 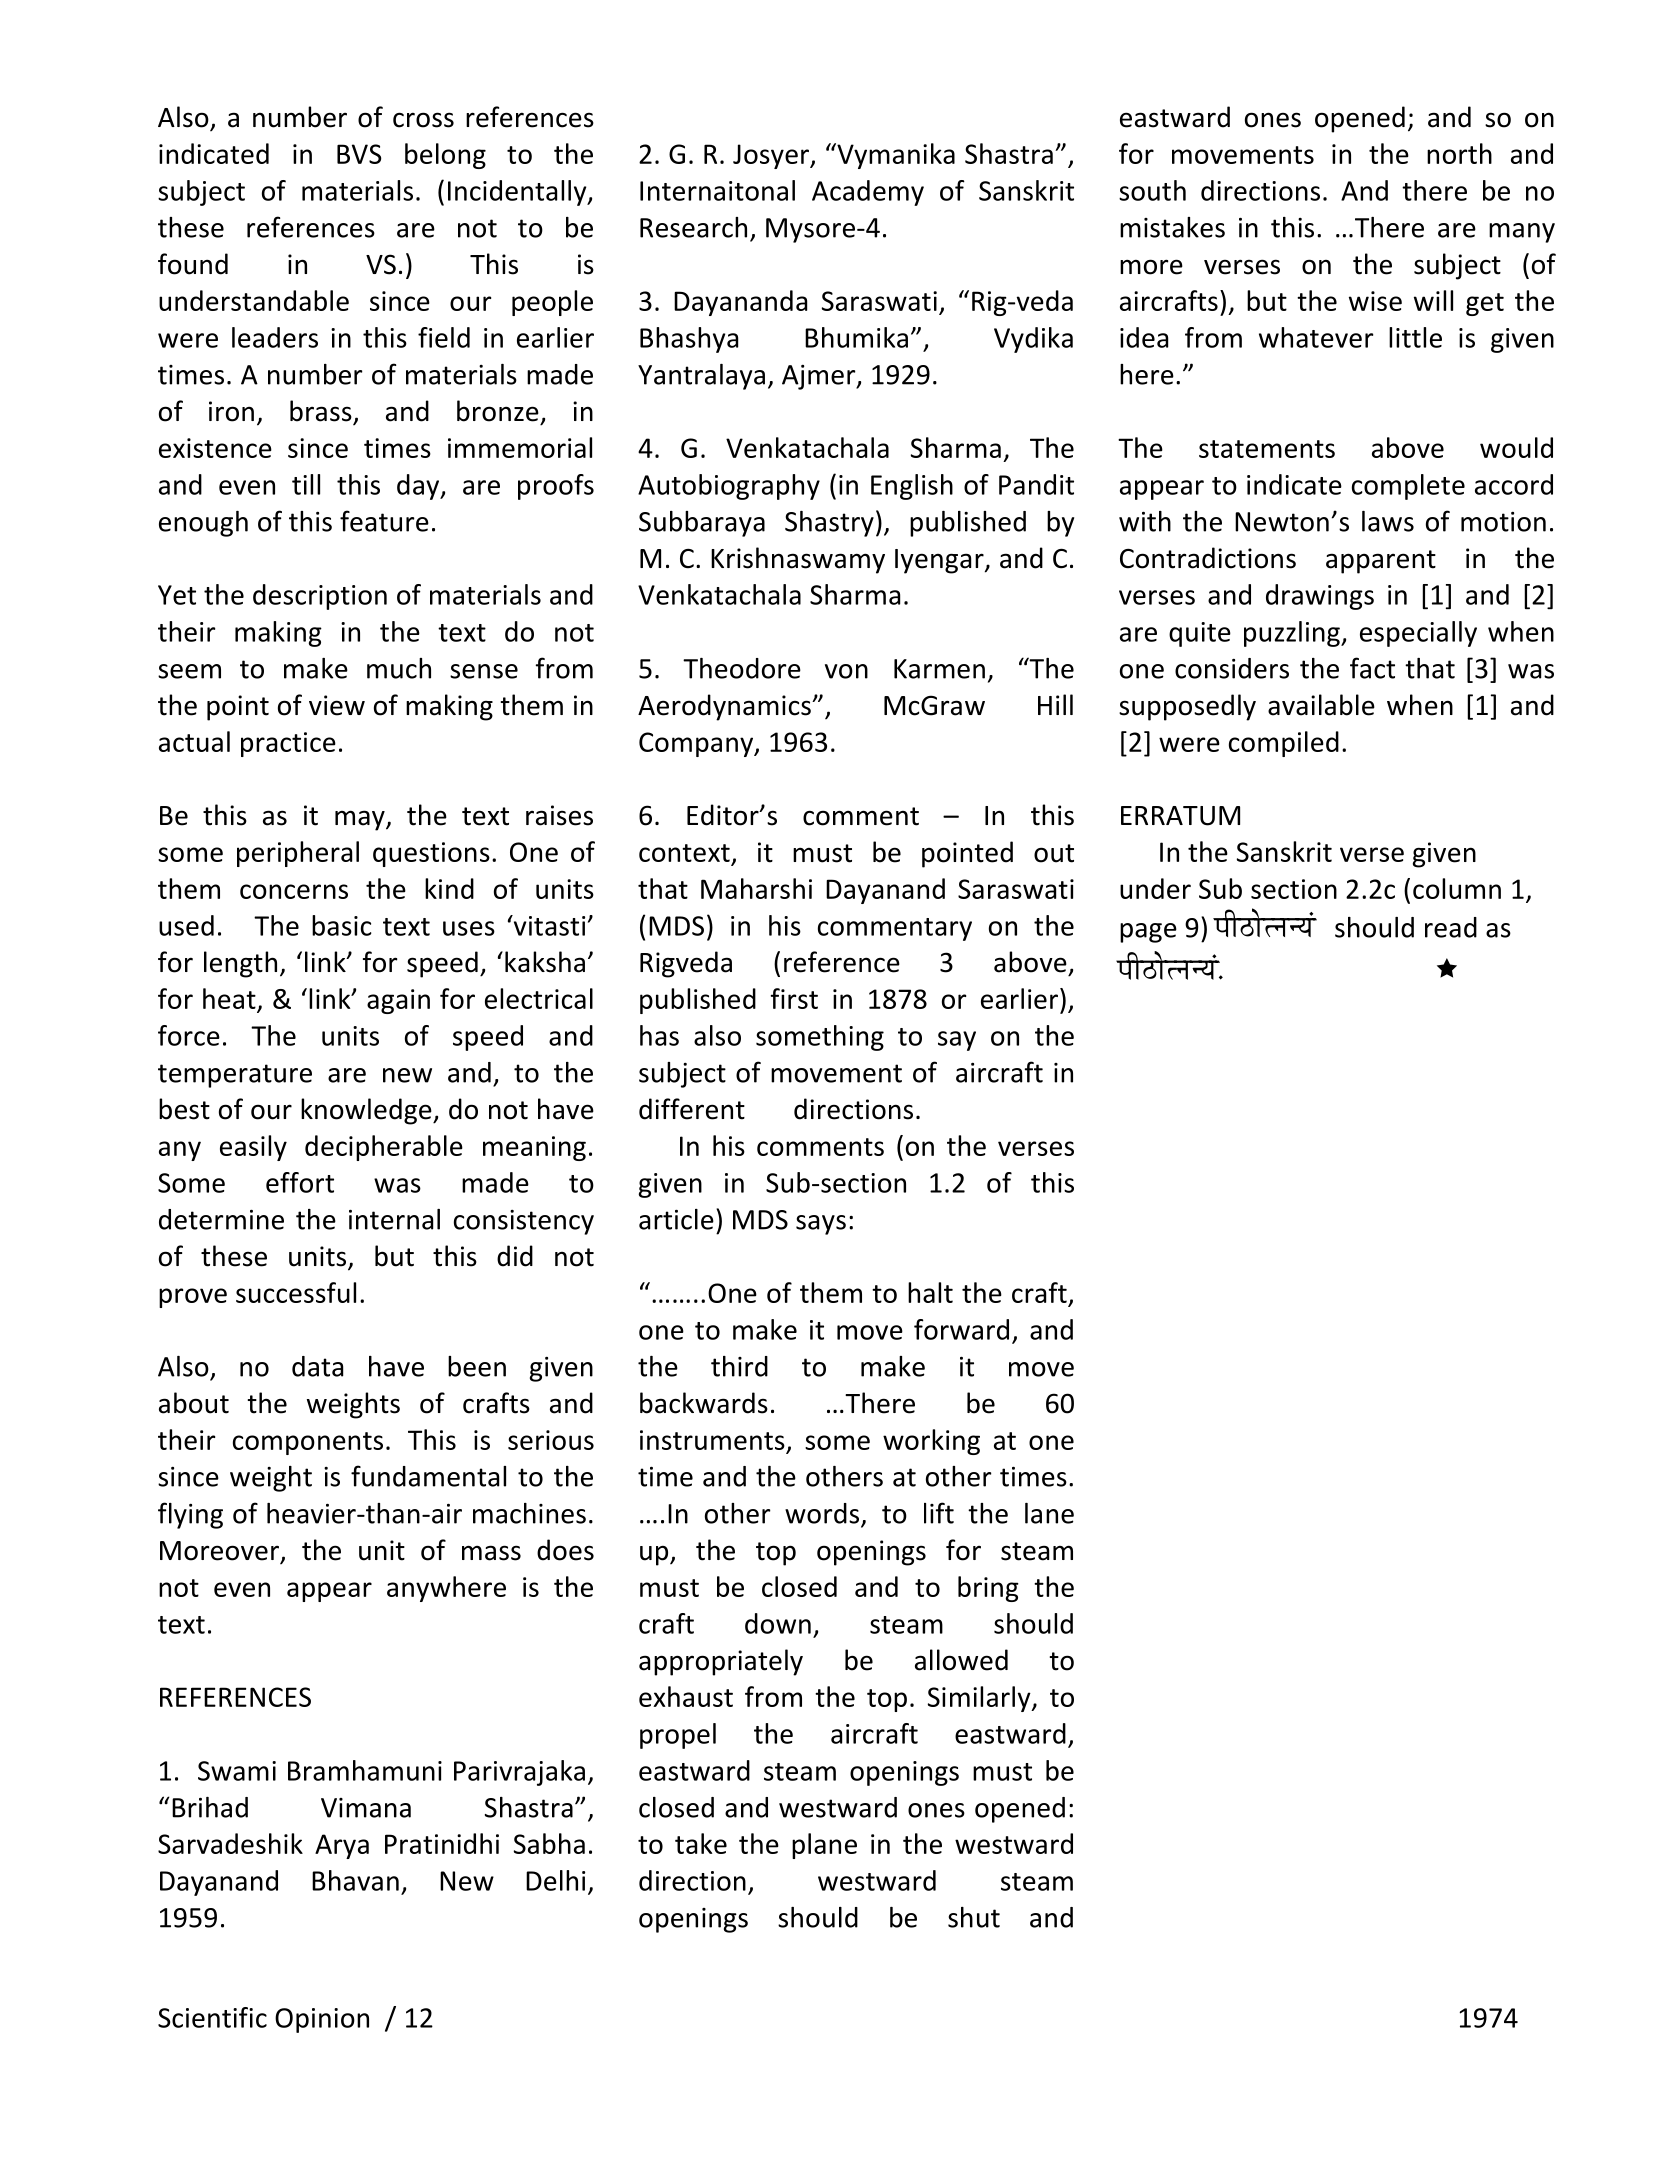 I want to click on north, so click(x=1459, y=153).
